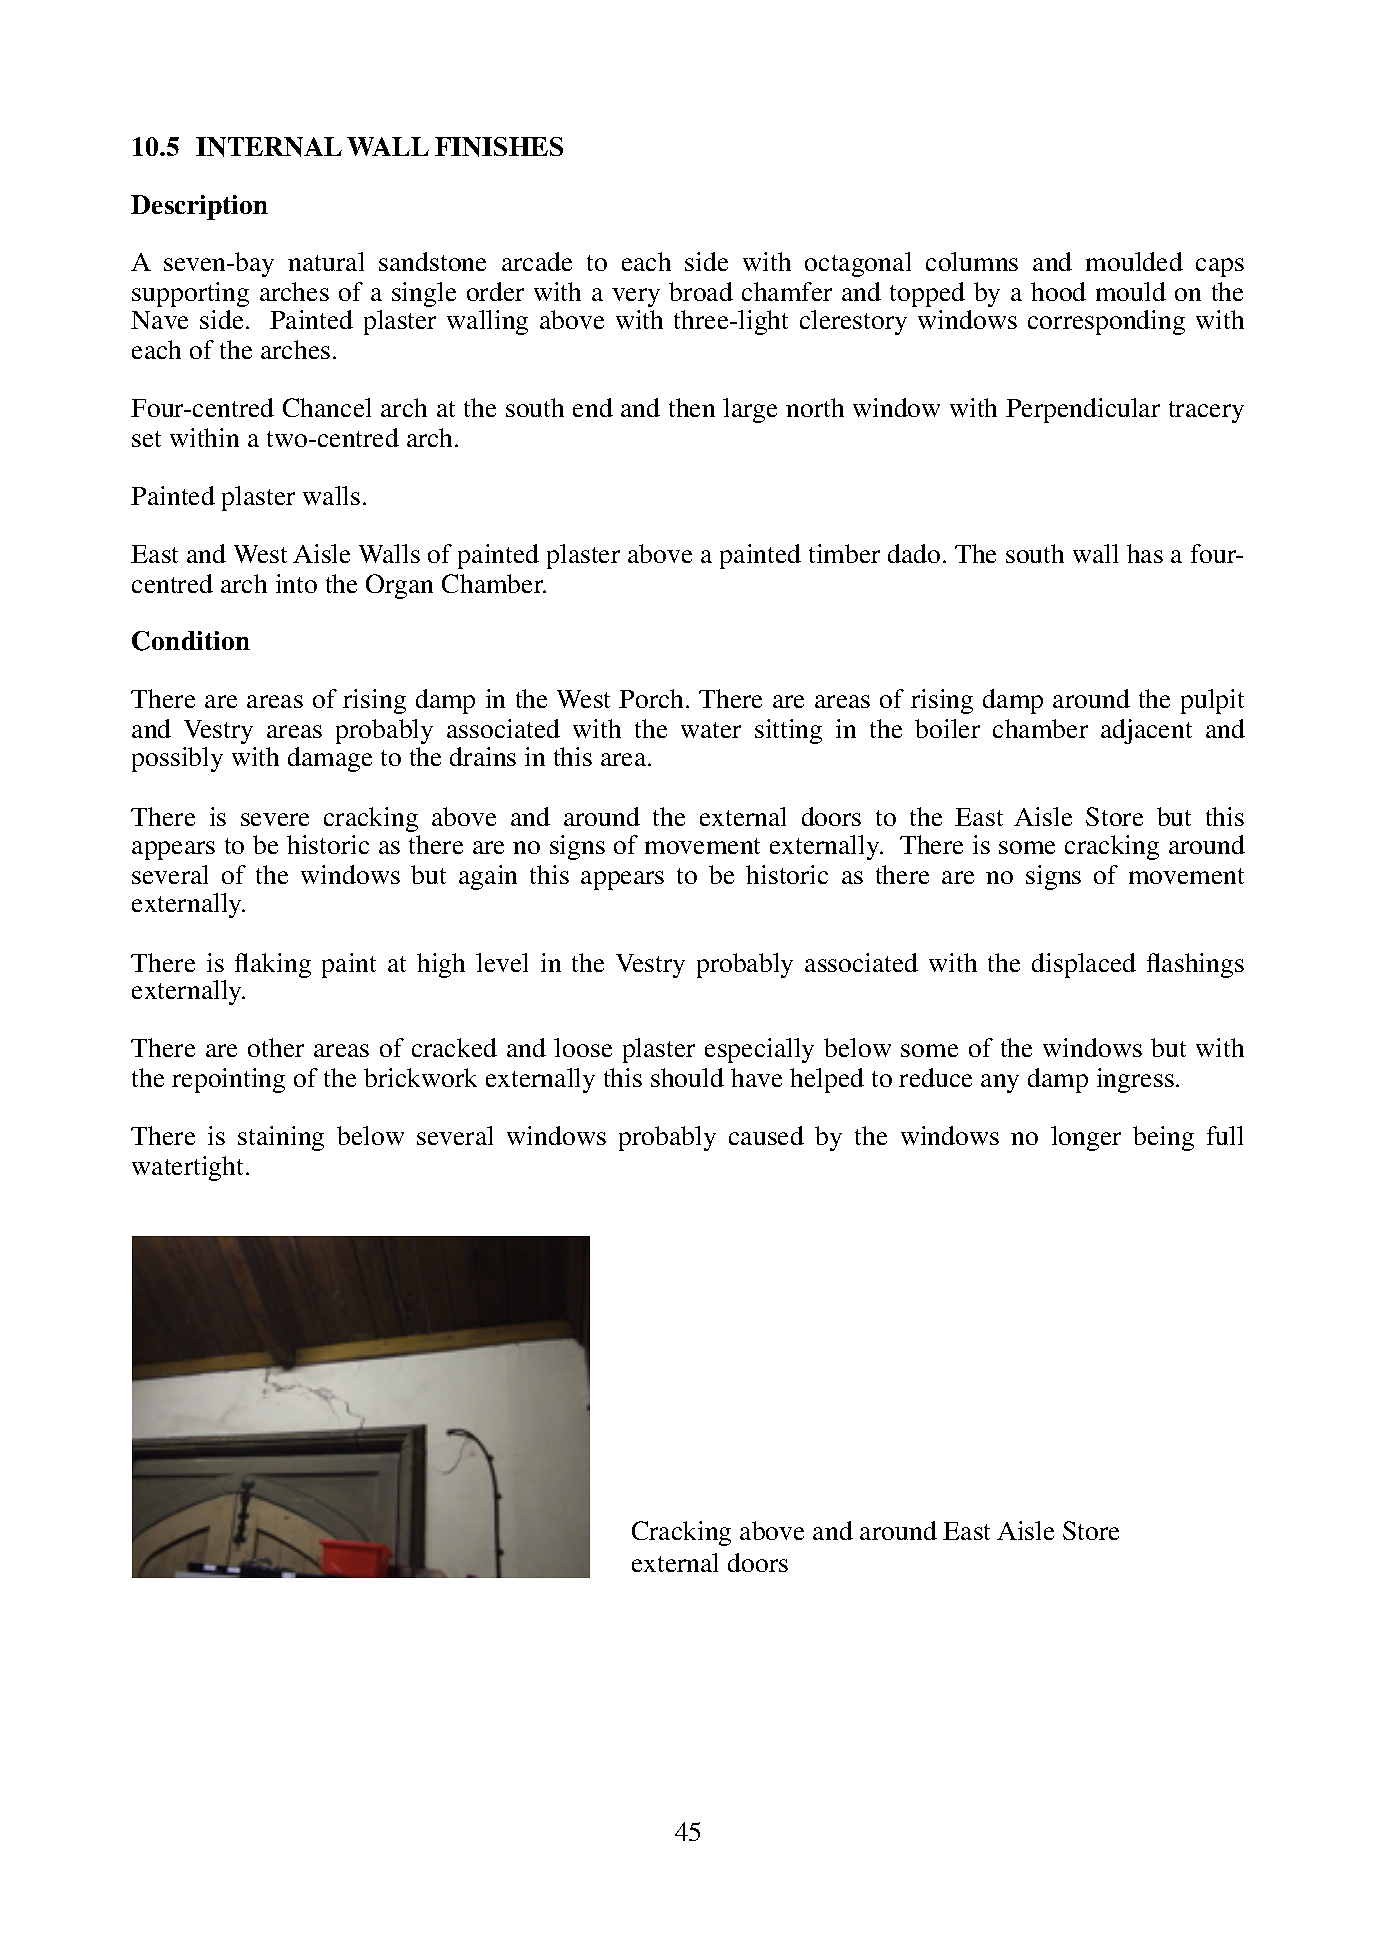 The image size is (1376, 1945). Describe the element at coordinates (499, 147) in the screenshot. I see `FINISHES` at that location.
